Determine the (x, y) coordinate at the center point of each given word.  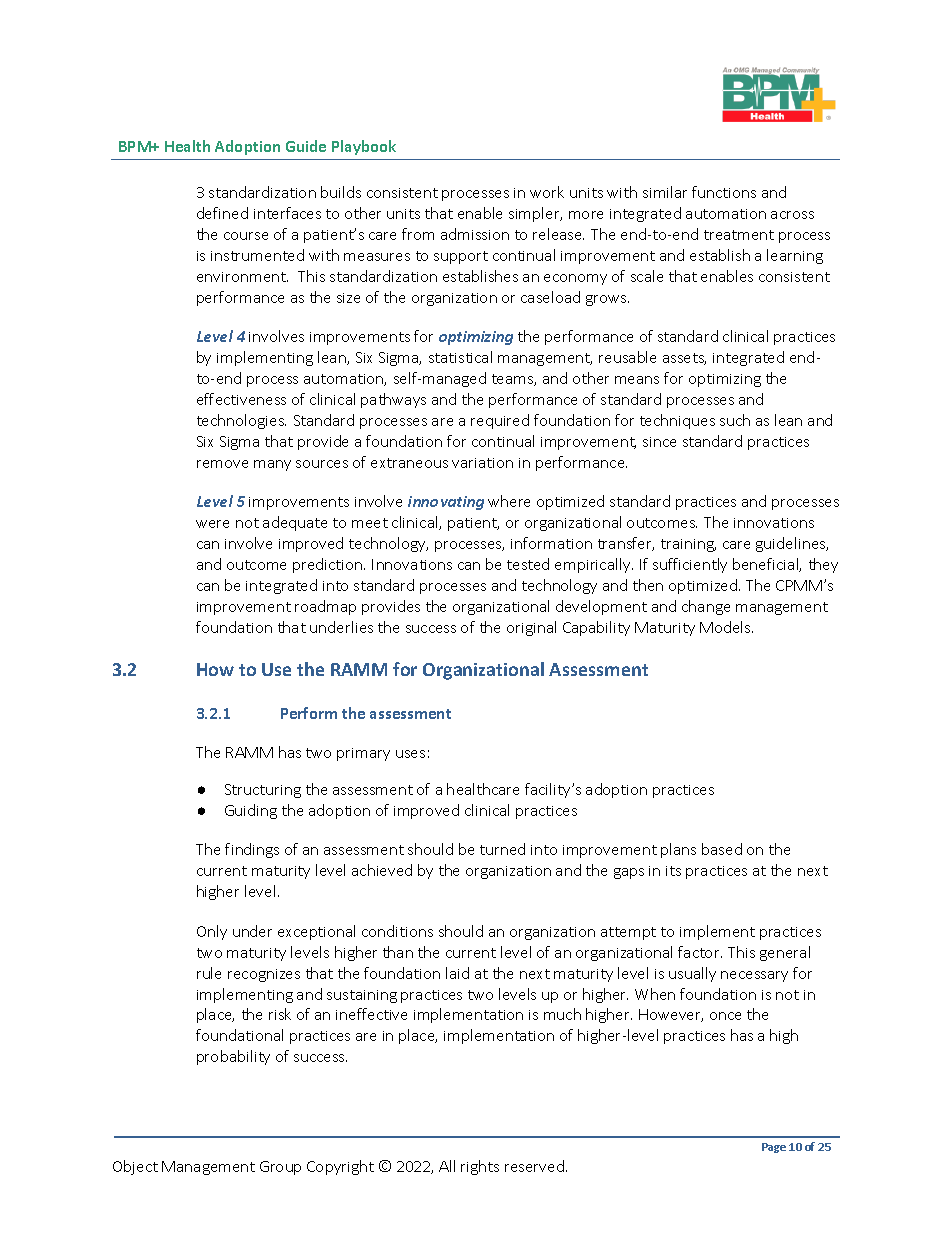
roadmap (325, 607)
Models (726, 627)
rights (480, 1167)
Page (774, 1148)
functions (724, 192)
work (547, 192)
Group (280, 1168)
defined (222, 213)
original (531, 628)
